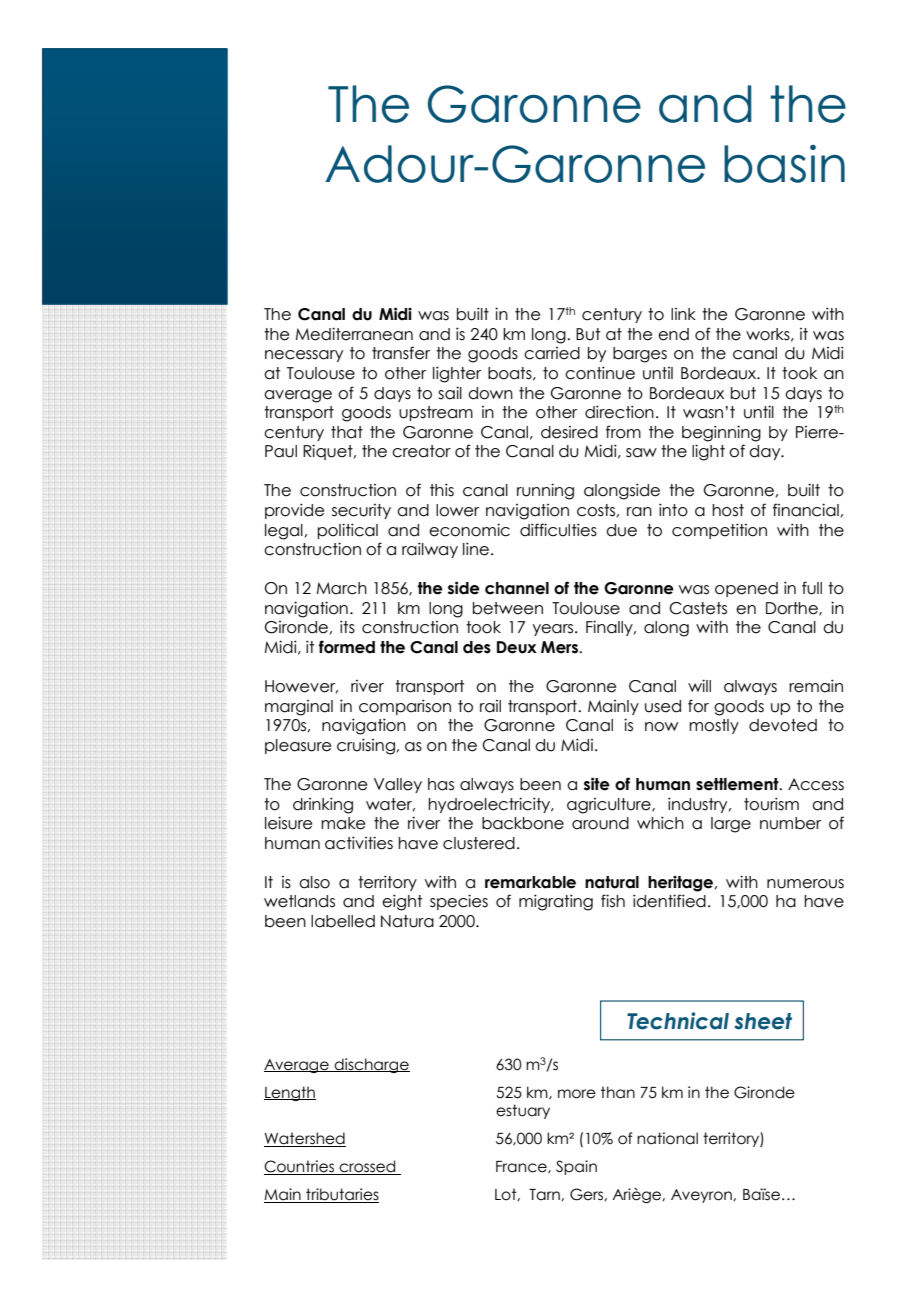  What do you see at coordinates (728, 510) in the screenshot?
I see `host` at bounding box center [728, 510].
